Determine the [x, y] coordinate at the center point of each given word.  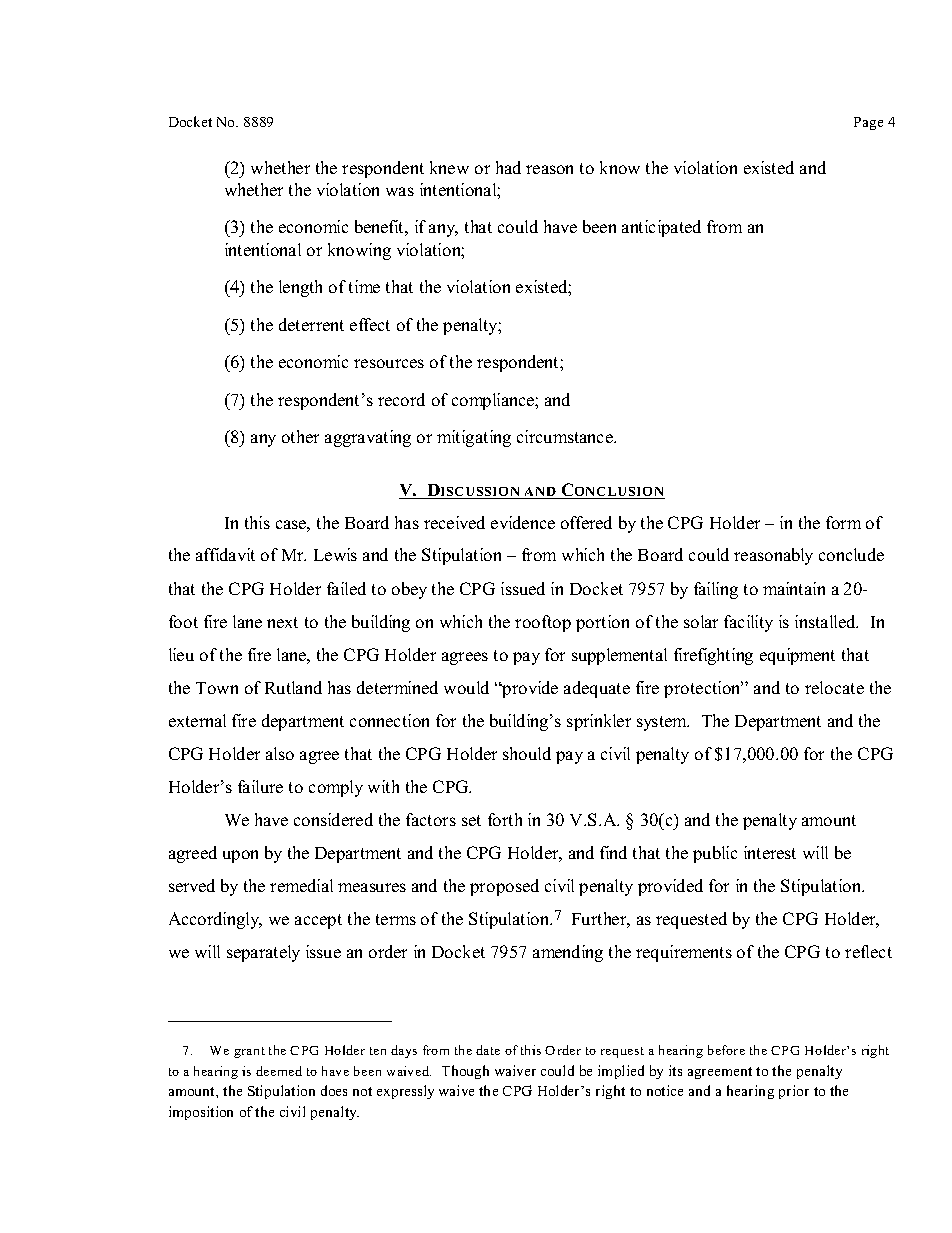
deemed [279, 1071]
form [843, 522]
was [400, 191]
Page [868, 123]
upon [240, 856]
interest [770, 852]
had [508, 167]
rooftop [543, 623]
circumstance [566, 436]
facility [748, 623]
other [300, 436]
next [282, 622]
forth [505, 819]
